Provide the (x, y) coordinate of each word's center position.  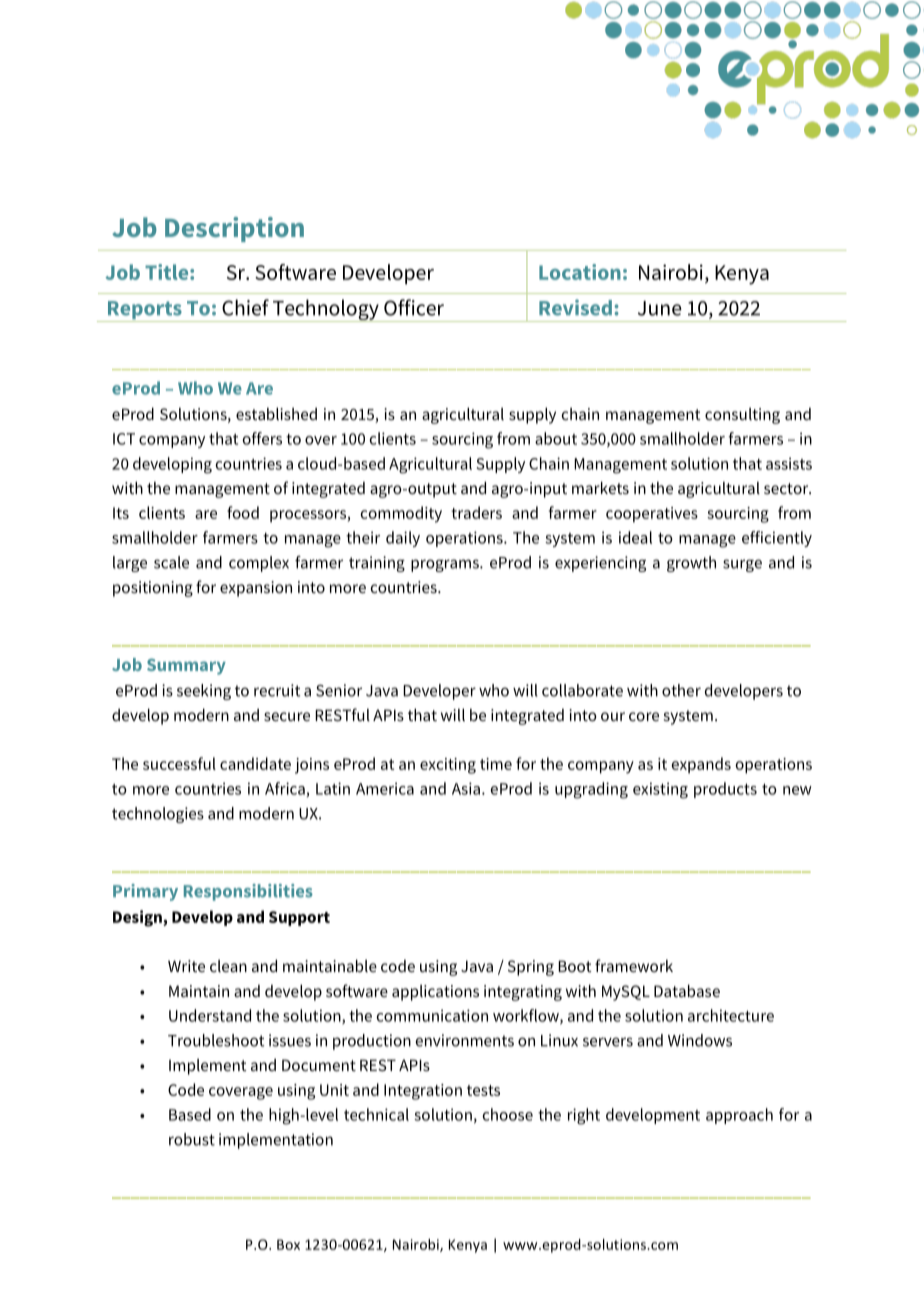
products (725, 790)
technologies (158, 815)
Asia (466, 788)
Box (288, 1244)
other (681, 690)
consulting (742, 416)
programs (446, 565)
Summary (186, 666)
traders (476, 512)
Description (234, 229)
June (660, 308)
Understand (210, 1015)
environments (465, 1040)
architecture (731, 1015)
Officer (414, 307)
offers (262, 438)
